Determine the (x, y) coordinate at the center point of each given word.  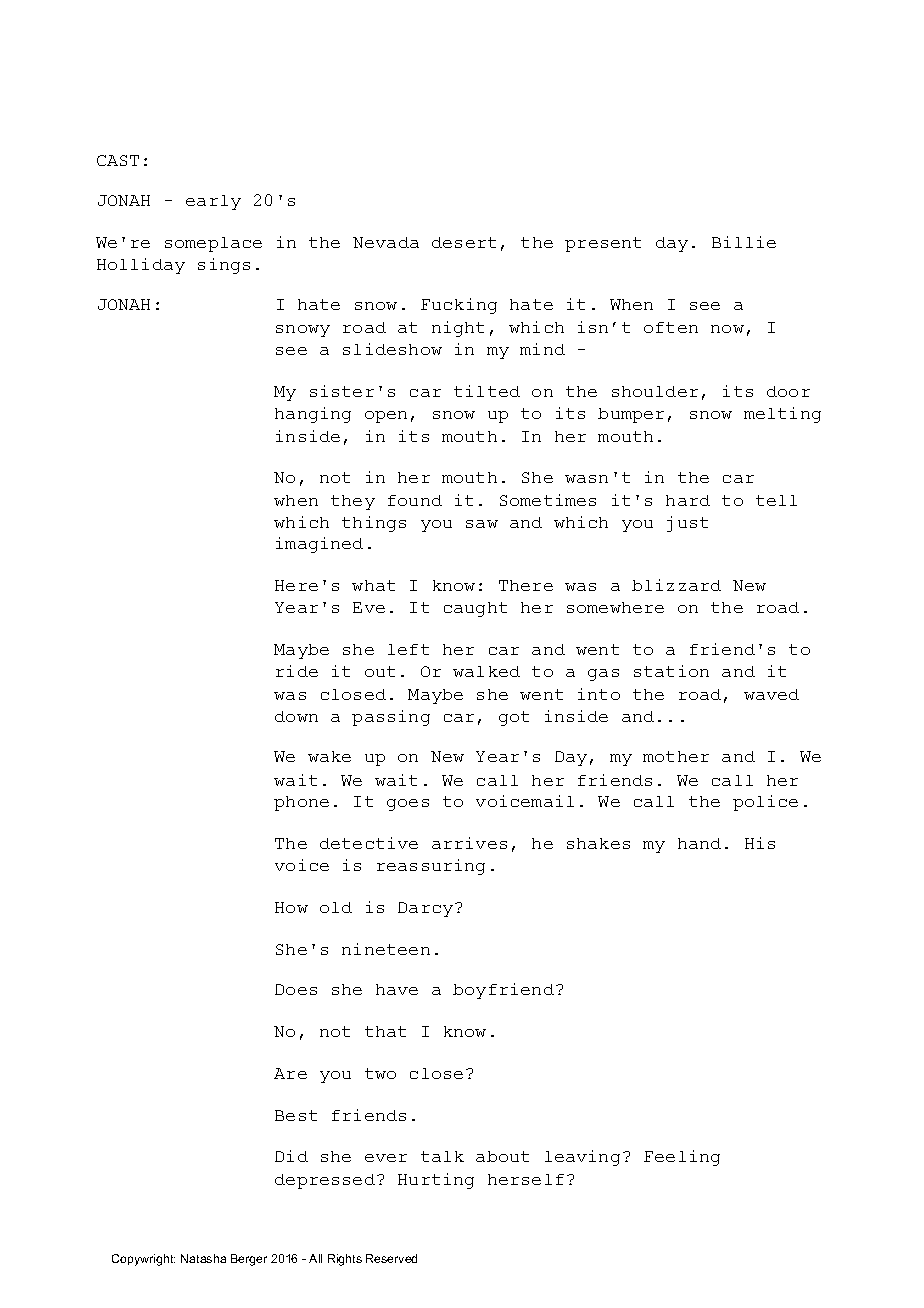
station (671, 671)
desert (464, 242)
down (296, 716)
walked (486, 671)
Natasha (203, 1258)
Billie (744, 242)
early (213, 202)
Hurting (436, 1181)
